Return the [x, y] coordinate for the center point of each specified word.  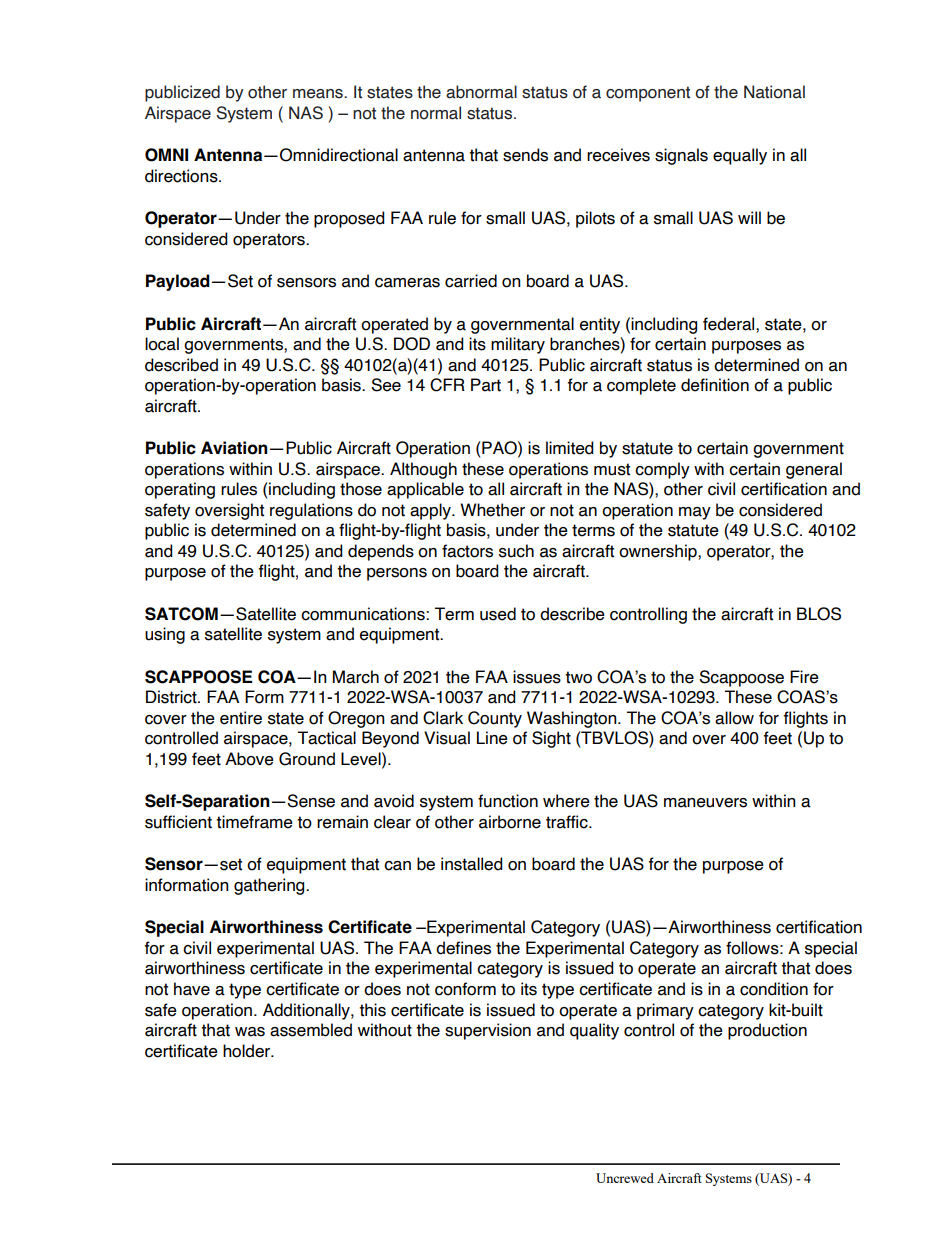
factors [467, 551]
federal [730, 324]
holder [248, 1051]
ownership [659, 552]
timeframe [254, 822]
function [508, 801]
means [319, 94]
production [767, 1031]
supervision [488, 1031]
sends [525, 155]
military [518, 345]
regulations [311, 511]
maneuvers [705, 803]
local [162, 344]
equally [740, 156]
